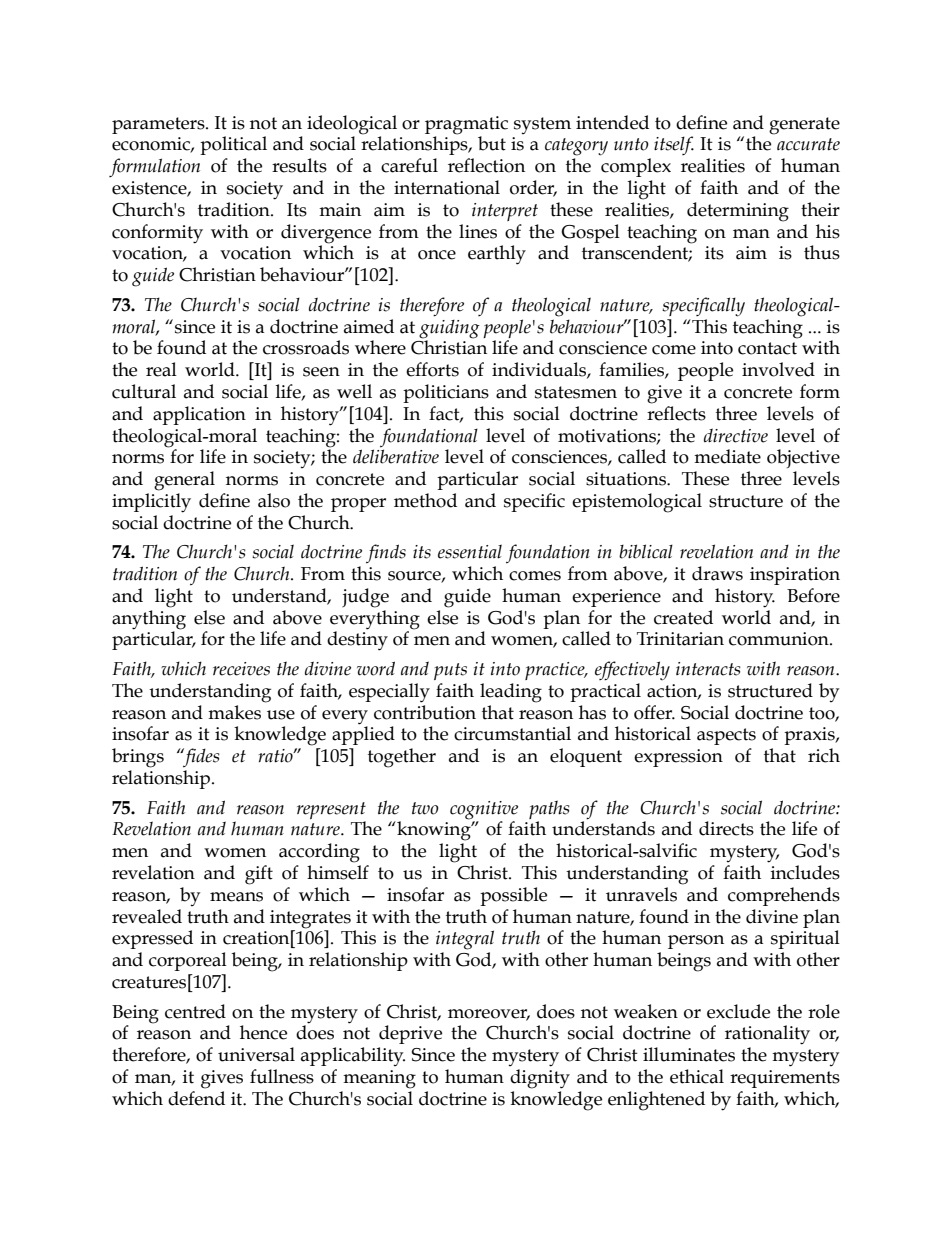 The image size is (952, 1233). Describe the element at coordinates (808, 144) in the page. I see `accurate` at that location.
